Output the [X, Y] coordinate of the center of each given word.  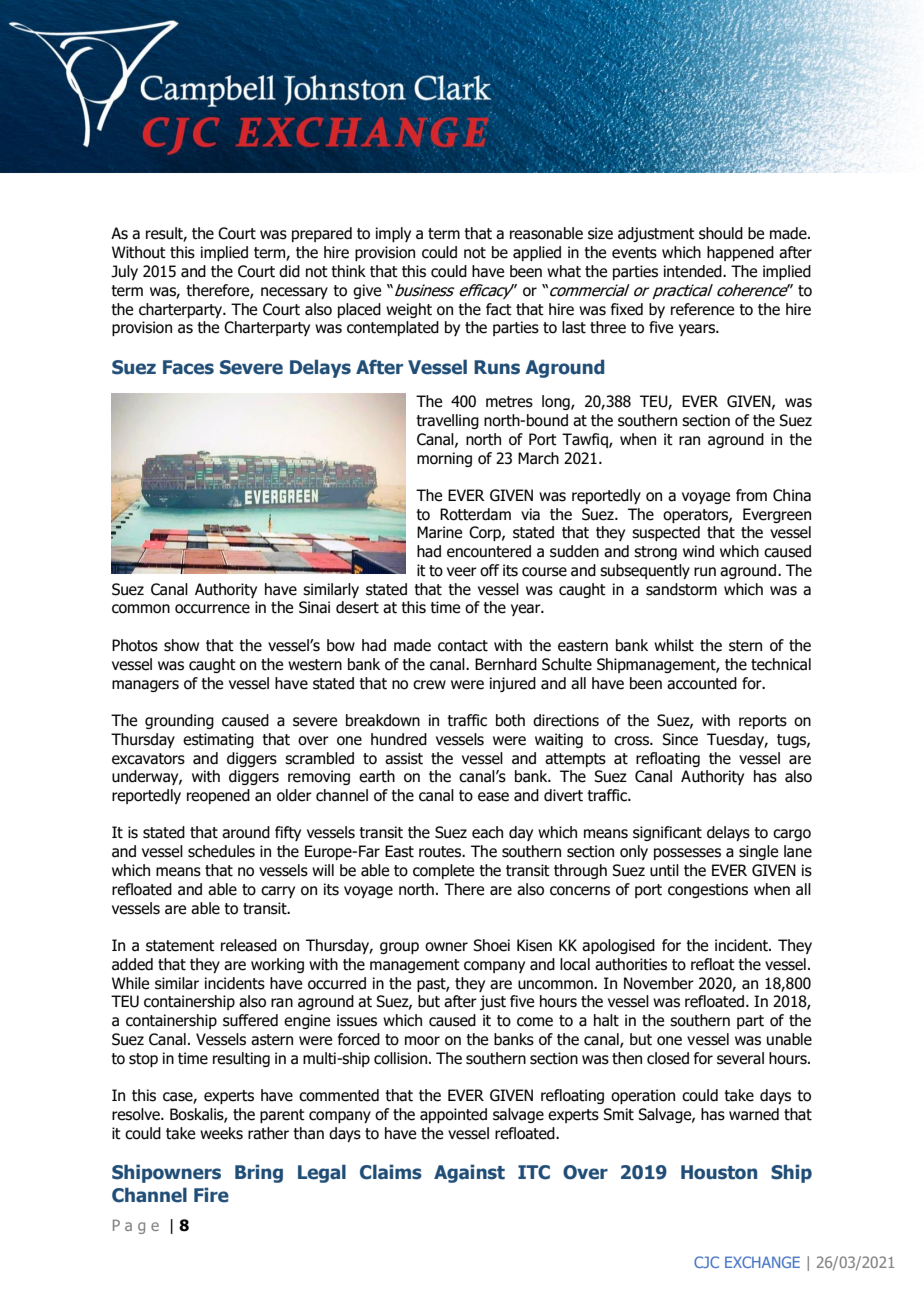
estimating [218, 740]
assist [404, 758]
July [124, 272]
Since [680, 739]
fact [499, 309]
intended [694, 271]
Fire [211, 1195]
